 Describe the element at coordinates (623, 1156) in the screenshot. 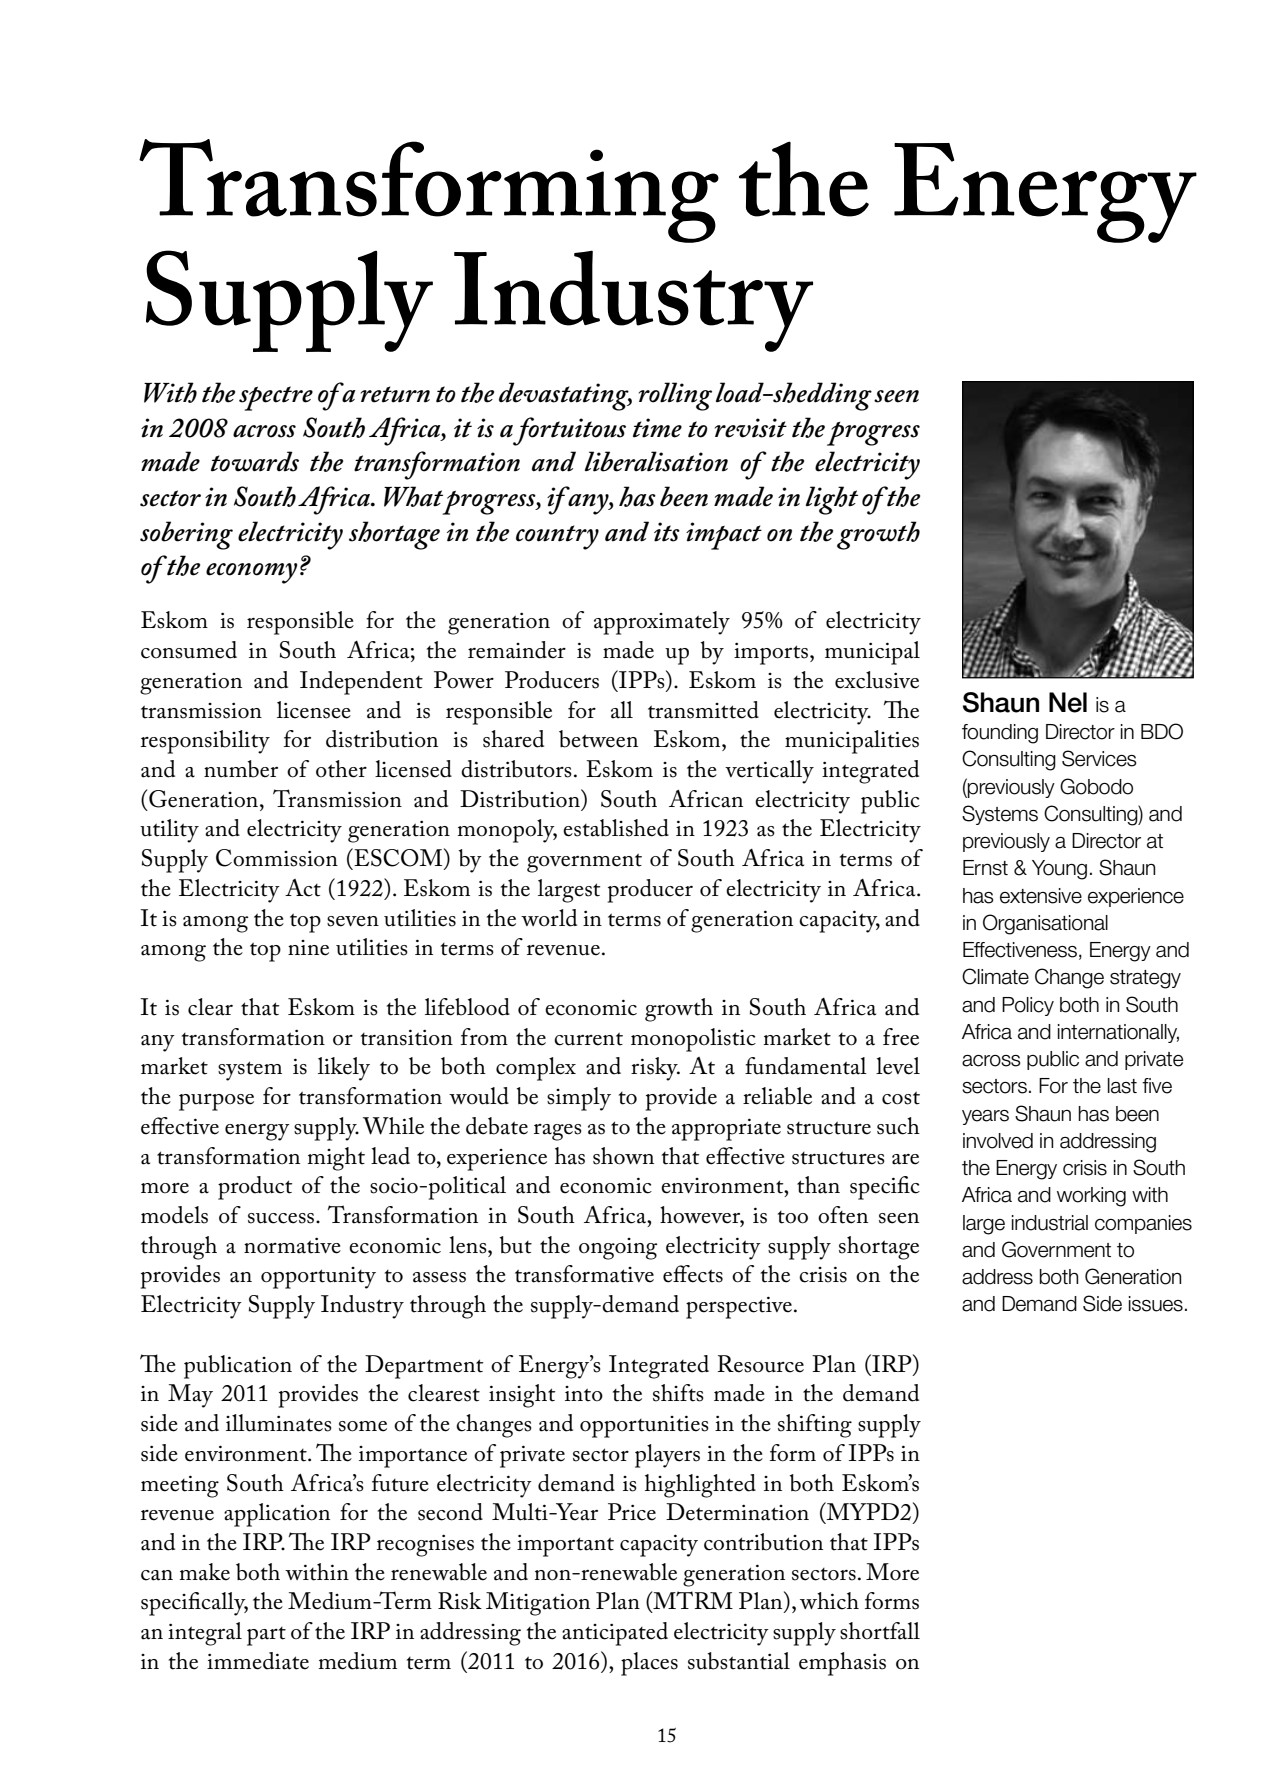

I see `shown` at that location.
